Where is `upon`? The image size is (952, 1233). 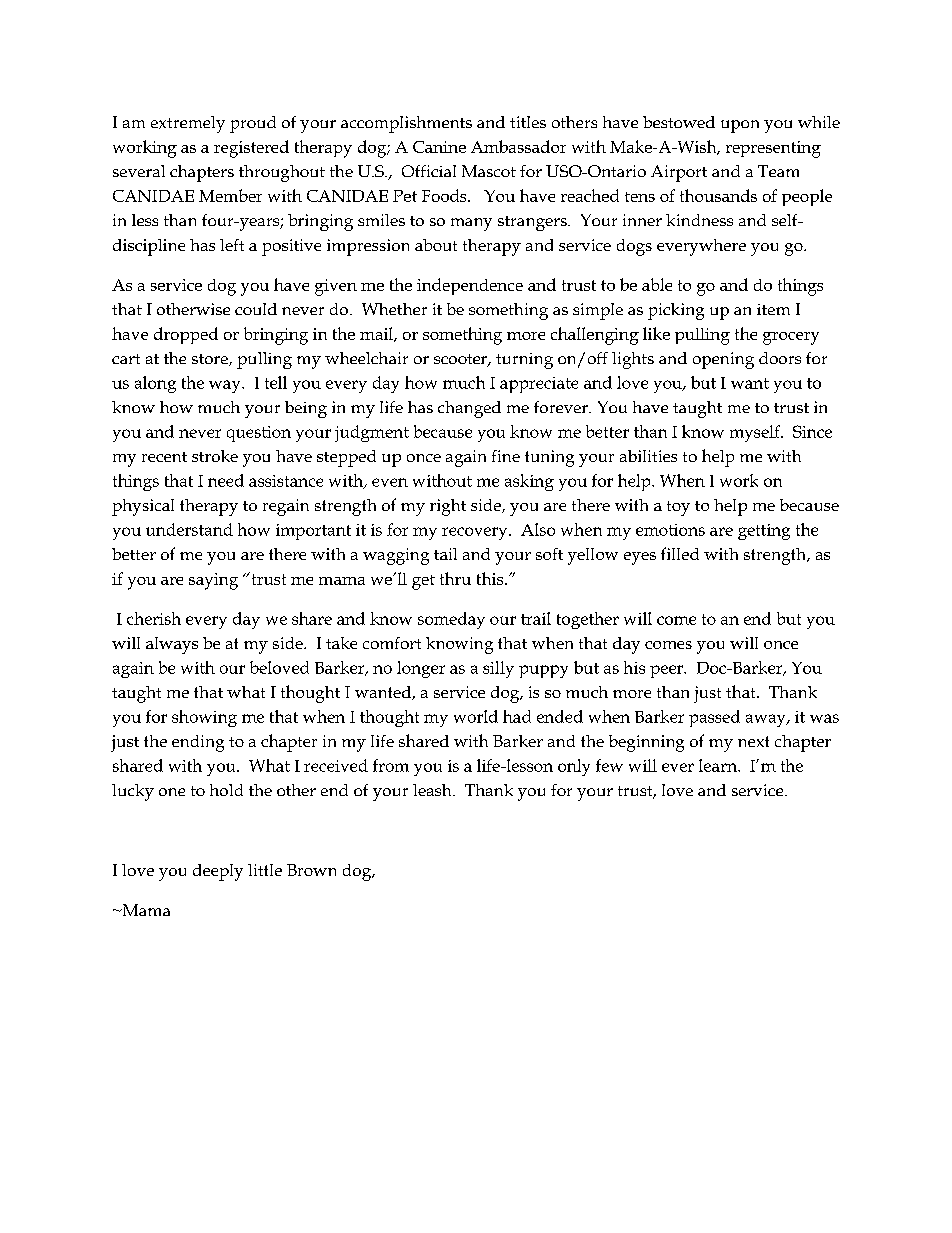 upon is located at coordinates (740, 126).
